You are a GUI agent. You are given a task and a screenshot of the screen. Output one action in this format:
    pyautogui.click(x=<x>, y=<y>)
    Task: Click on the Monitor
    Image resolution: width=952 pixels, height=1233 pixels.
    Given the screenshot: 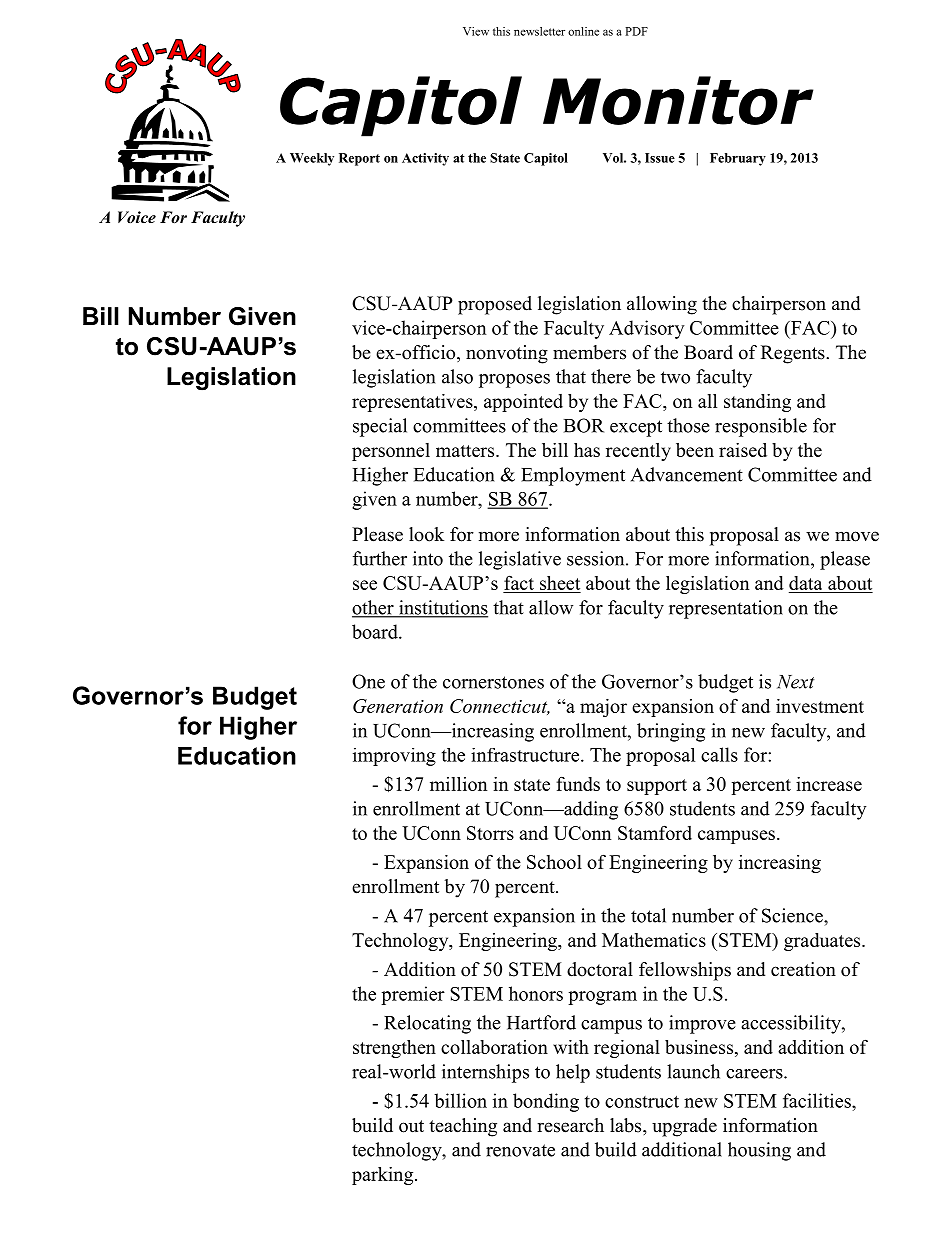 What is the action you would take?
    pyautogui.click(x=678, y=100)
